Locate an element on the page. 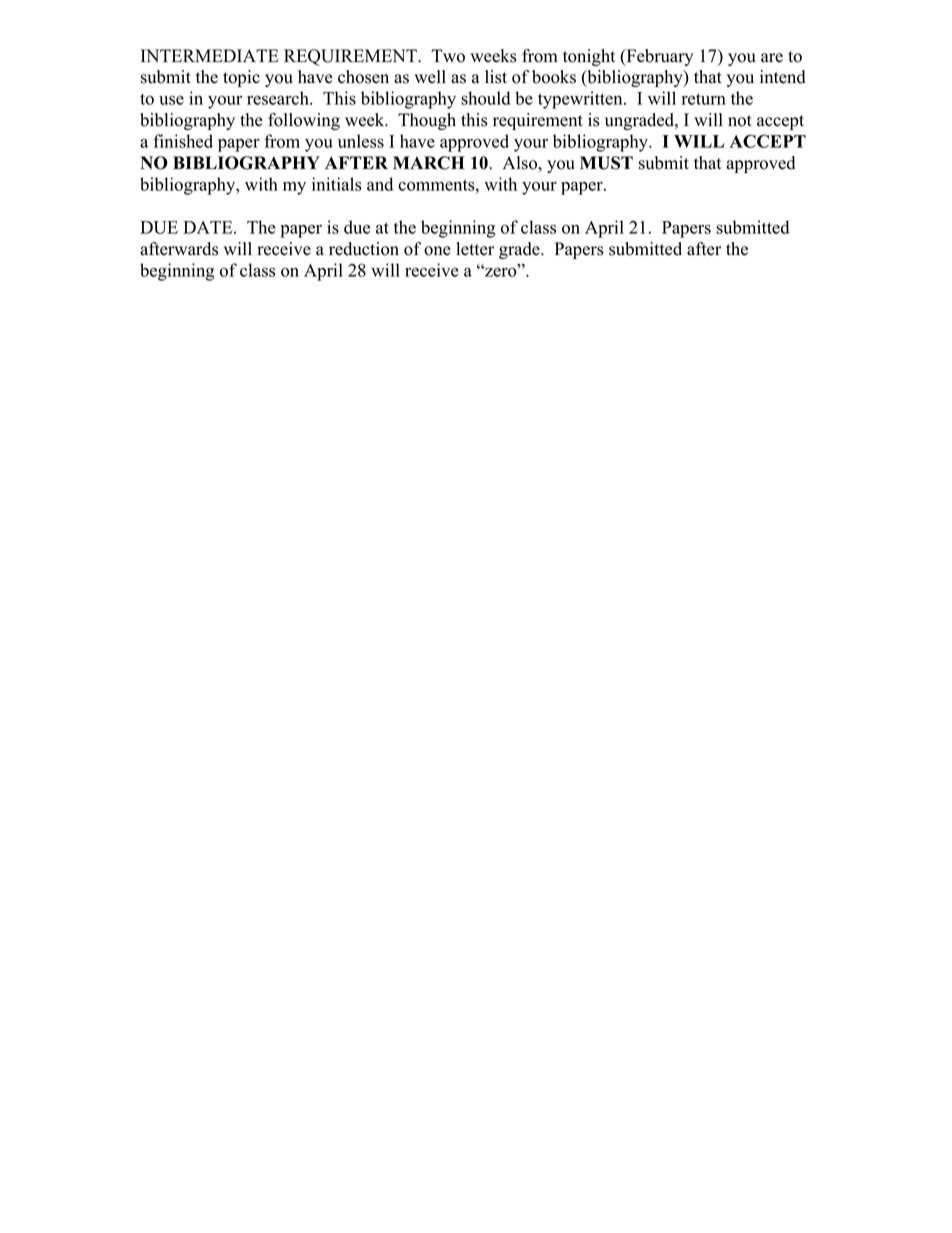 This document has height=1233, width=952. DATE is located at coordinates (209, 227).
